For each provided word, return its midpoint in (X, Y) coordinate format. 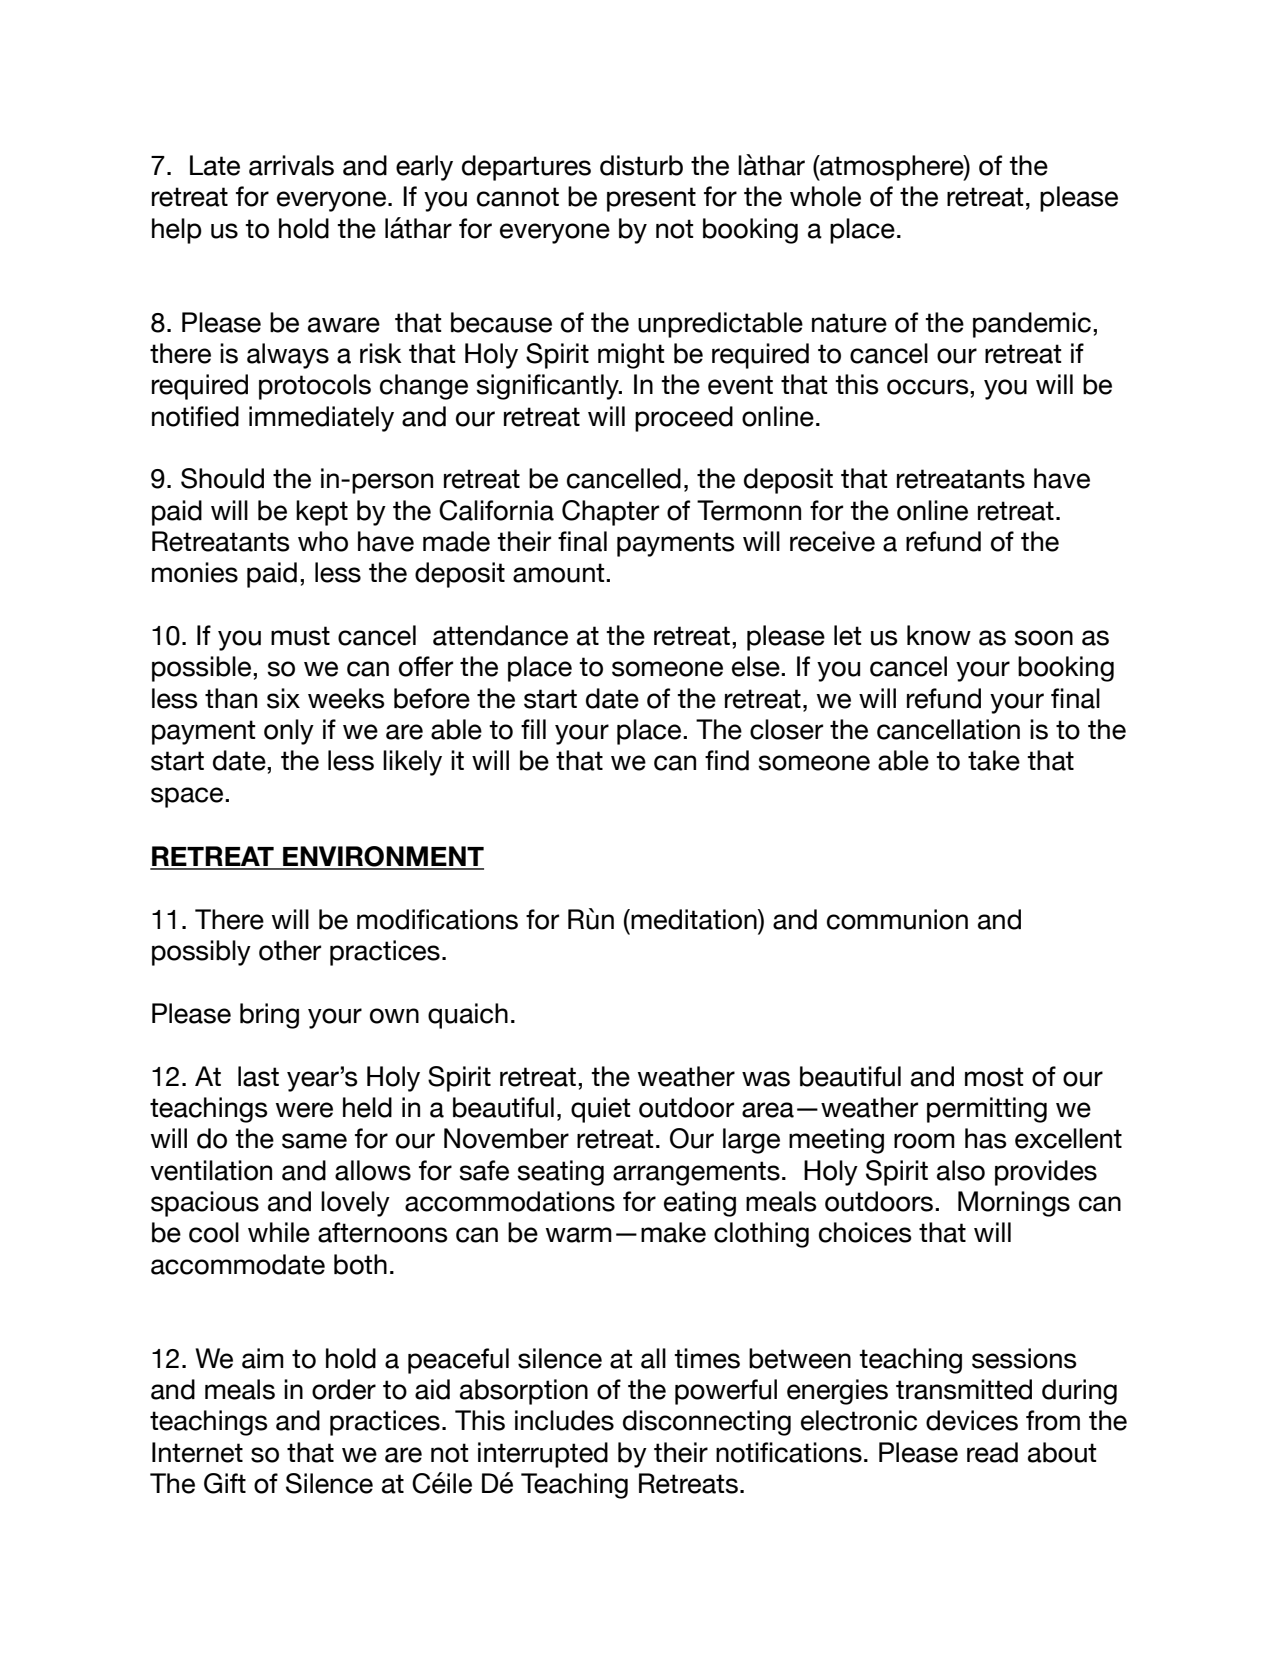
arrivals (291, 165)
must (300, 636)
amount (560, 573)
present (651, 199)
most (994, 1077)
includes (564, 1420)
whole (825, 196)
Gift (225, 1483)
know (939, 635)
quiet (600, 1110)
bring (269, 1016)
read (992, 1452)
